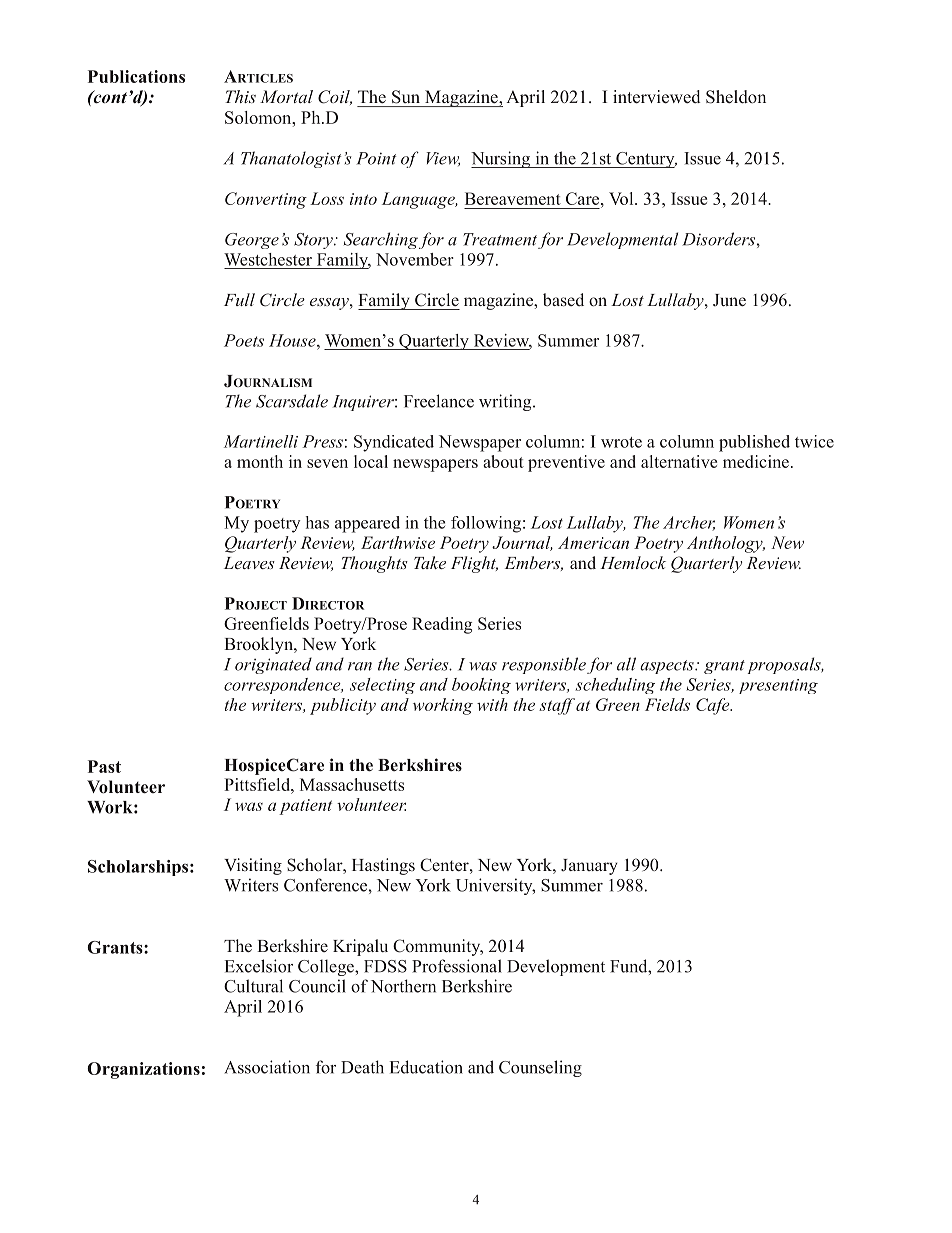  What do you see at coordinates (726, 544) in the screenshot?
I see `Anthology` at bounding box center [726, 544].
